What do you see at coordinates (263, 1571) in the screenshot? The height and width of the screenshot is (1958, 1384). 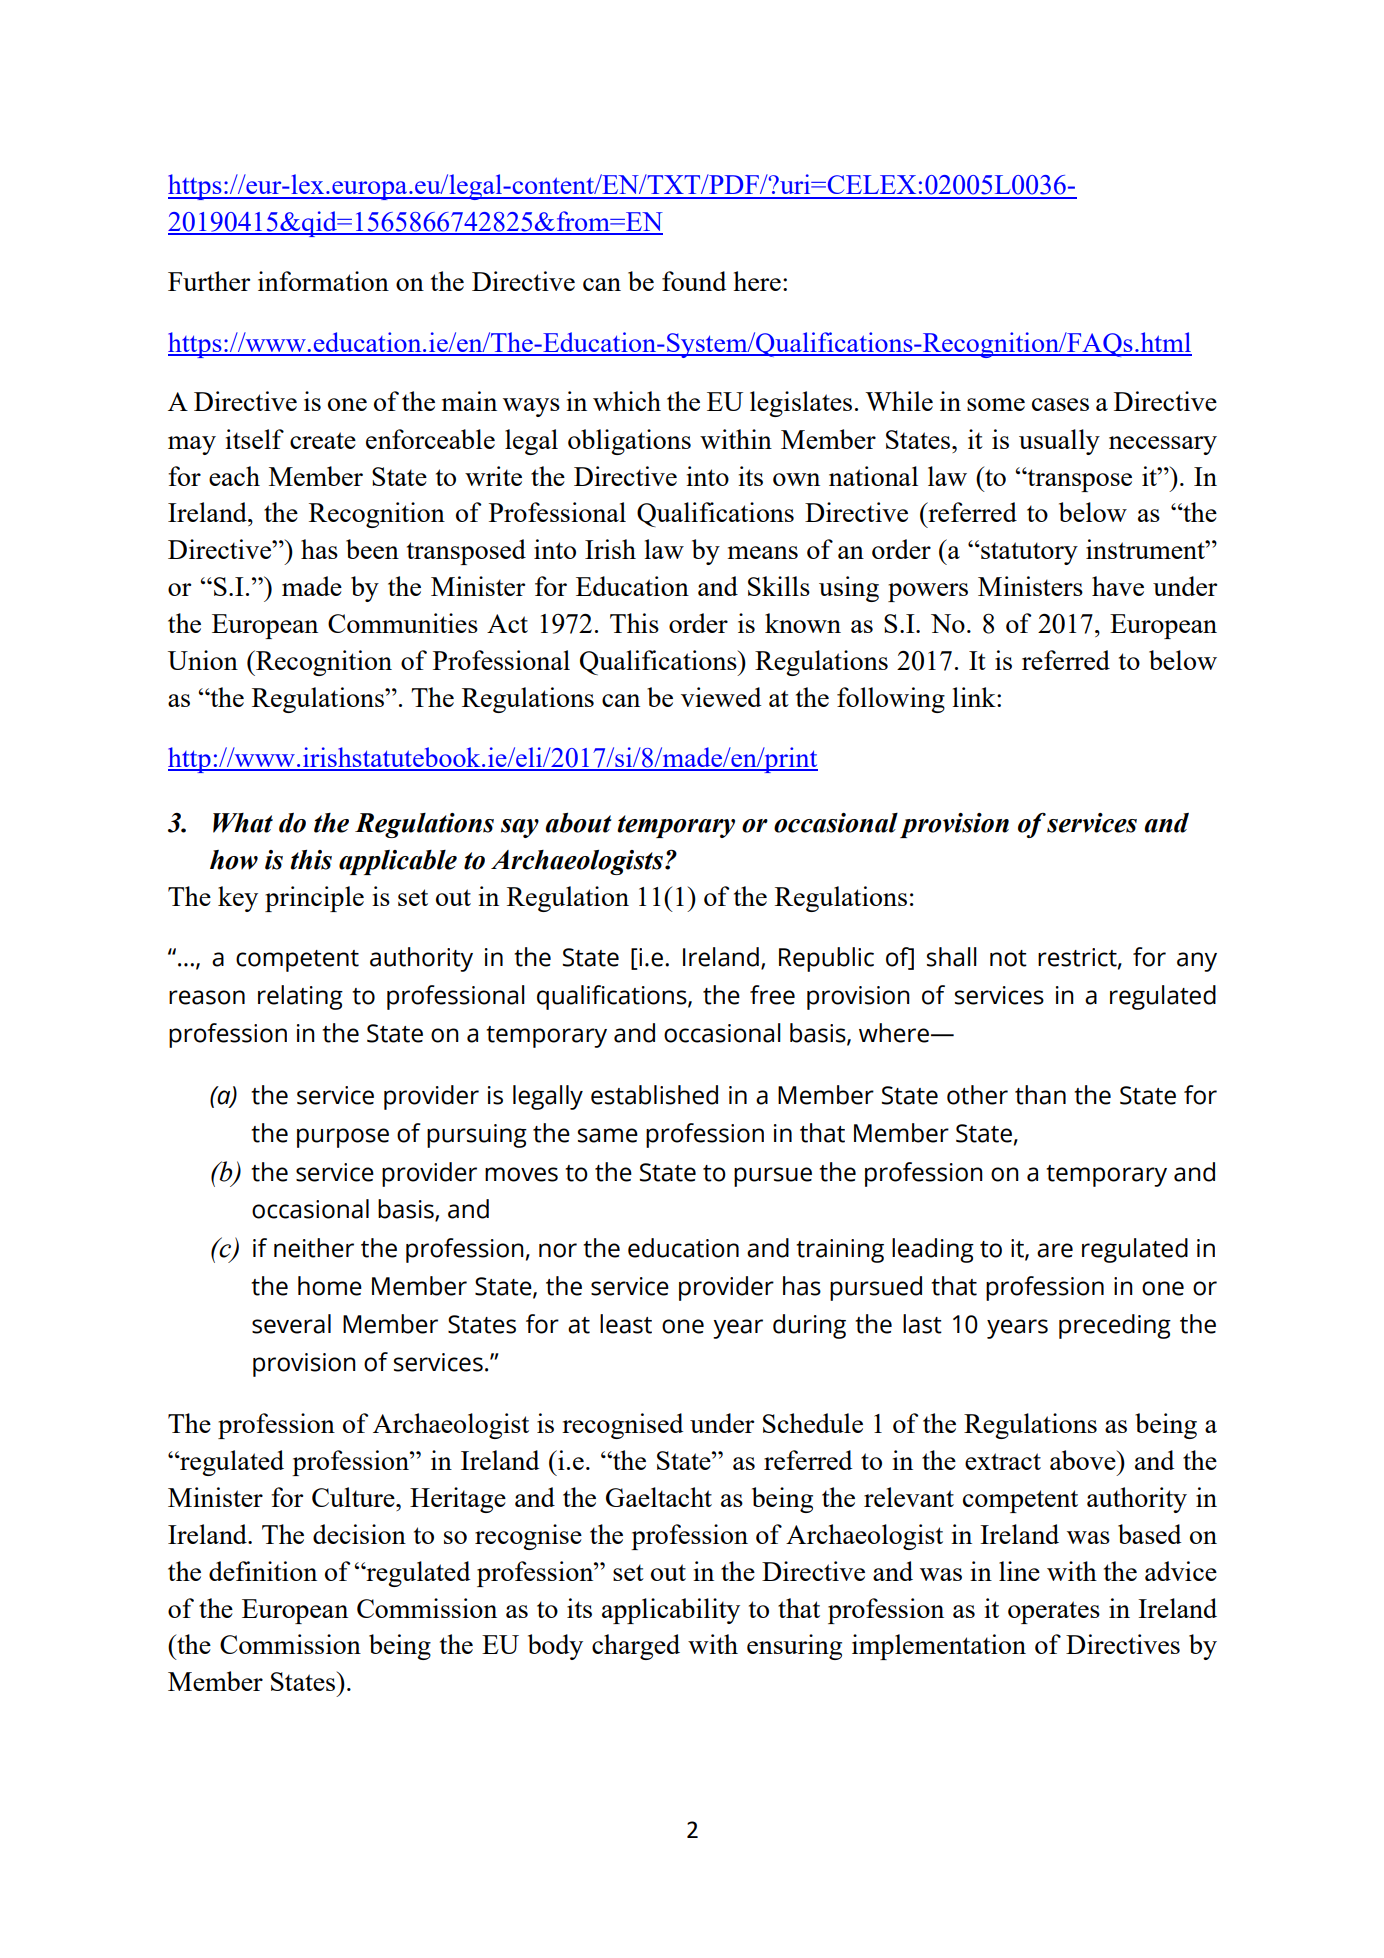 I see `definition` at bounding box center [263, 1571].
